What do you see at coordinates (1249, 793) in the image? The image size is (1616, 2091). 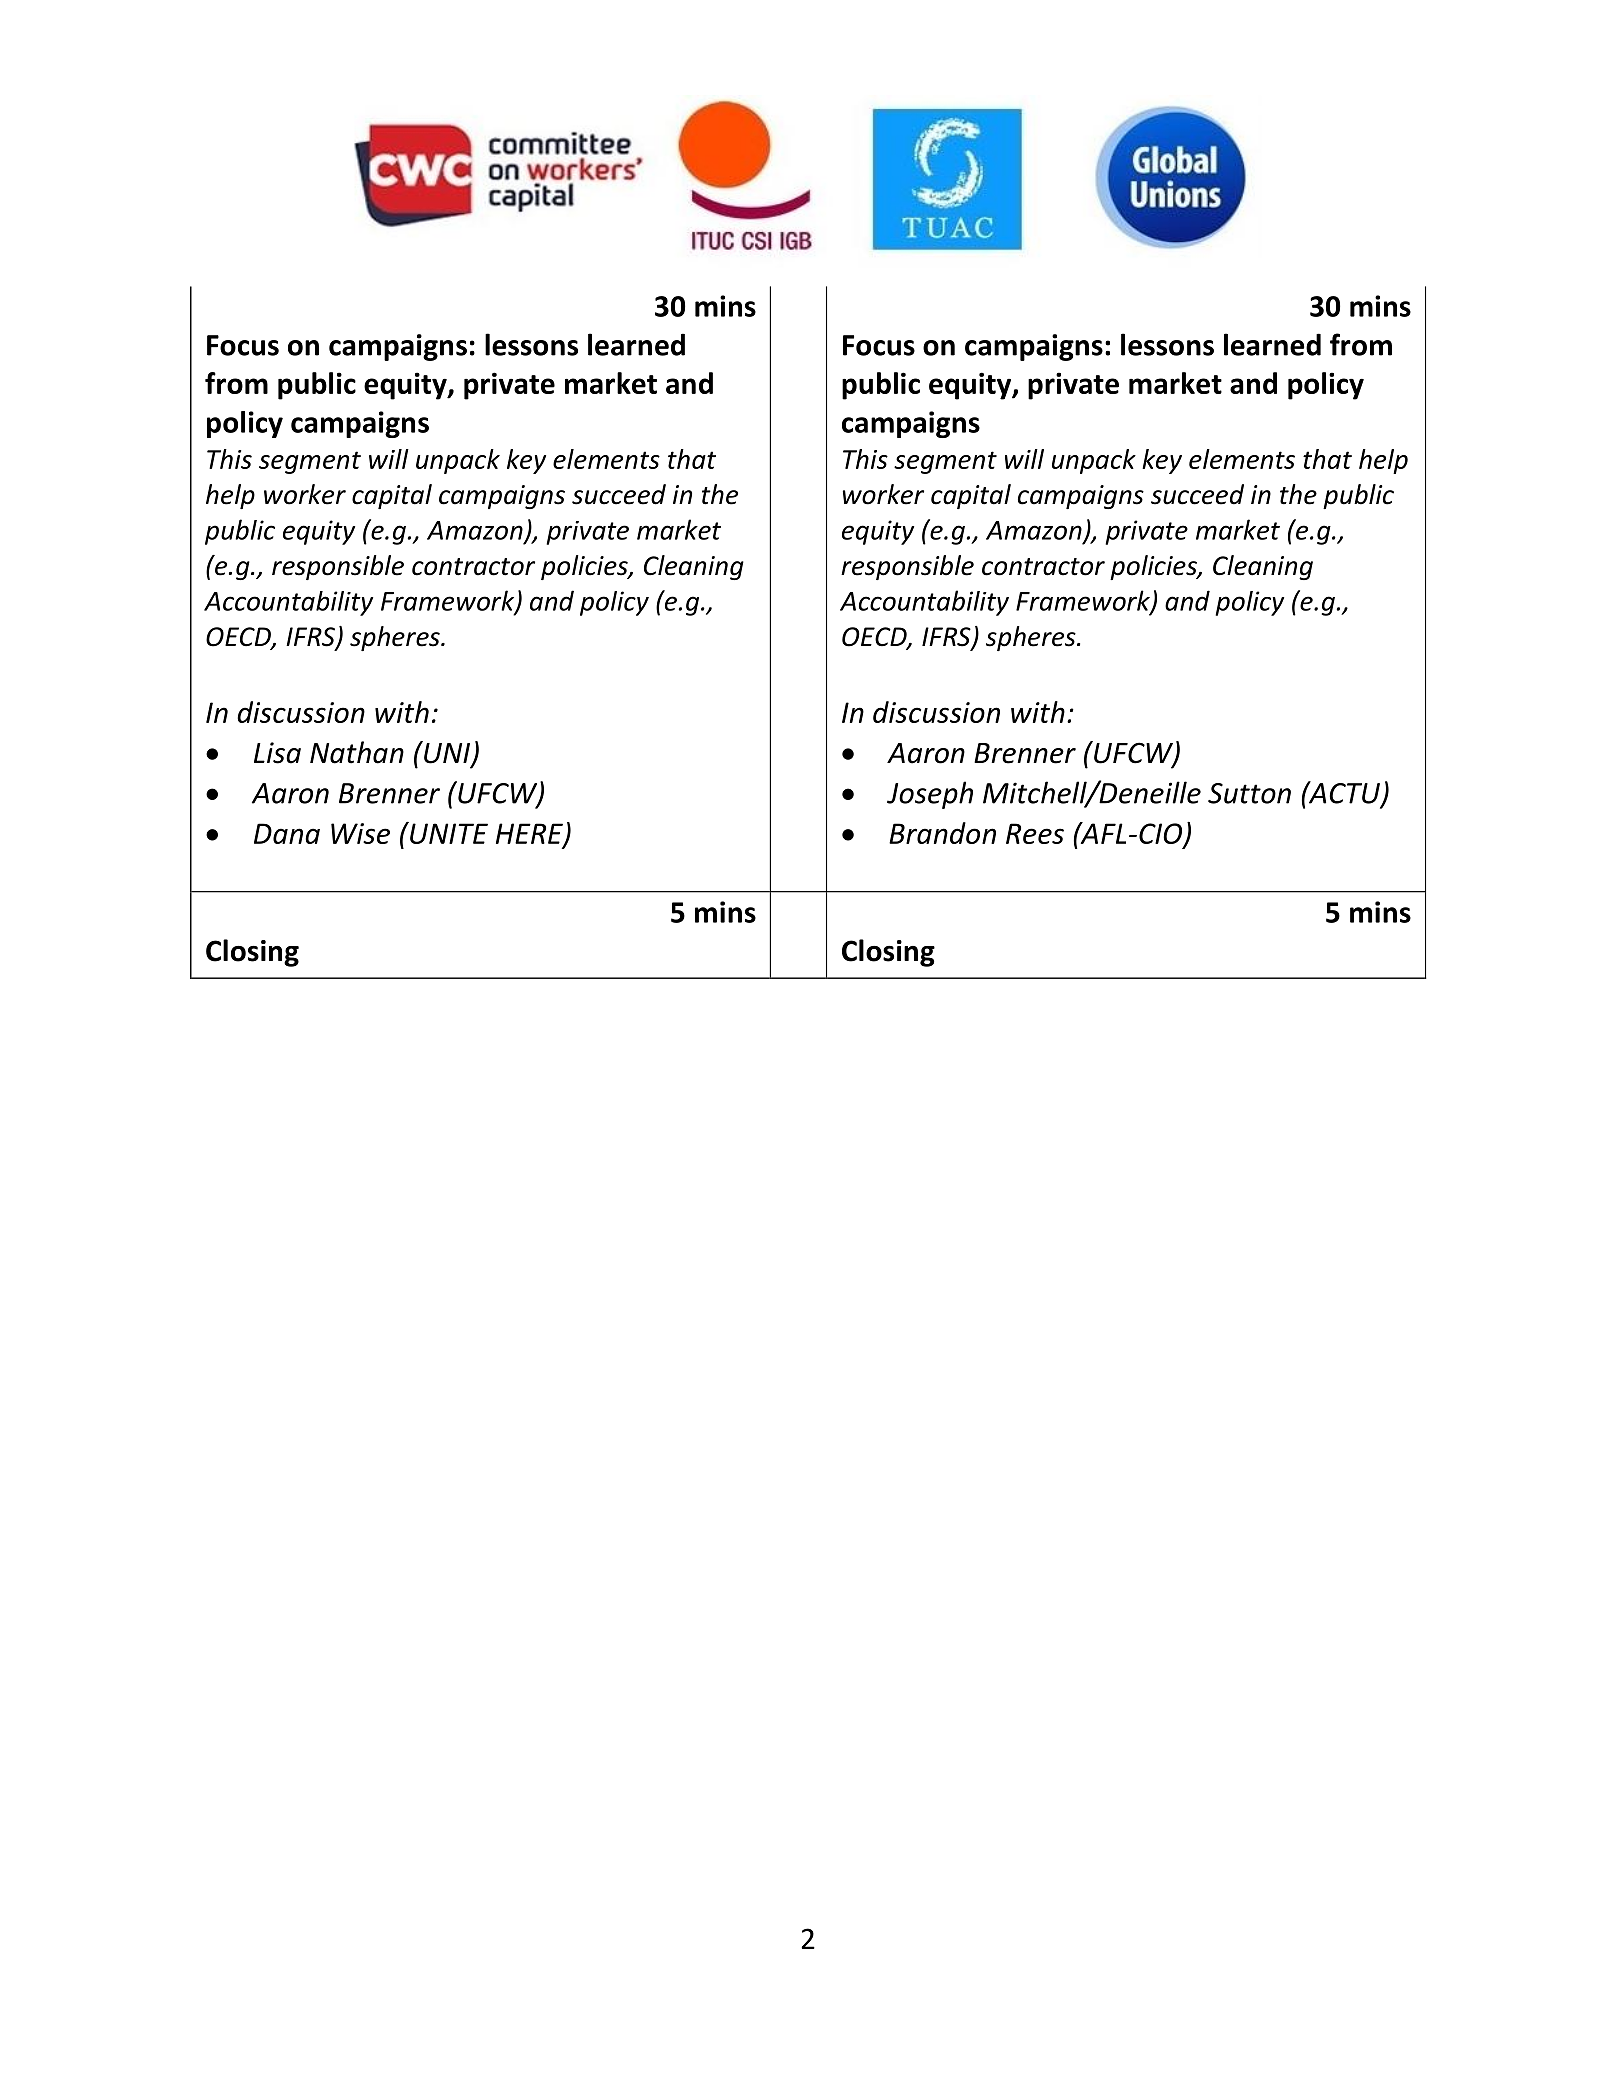 I see `Sutton` at bounding box center [1249, 793].
